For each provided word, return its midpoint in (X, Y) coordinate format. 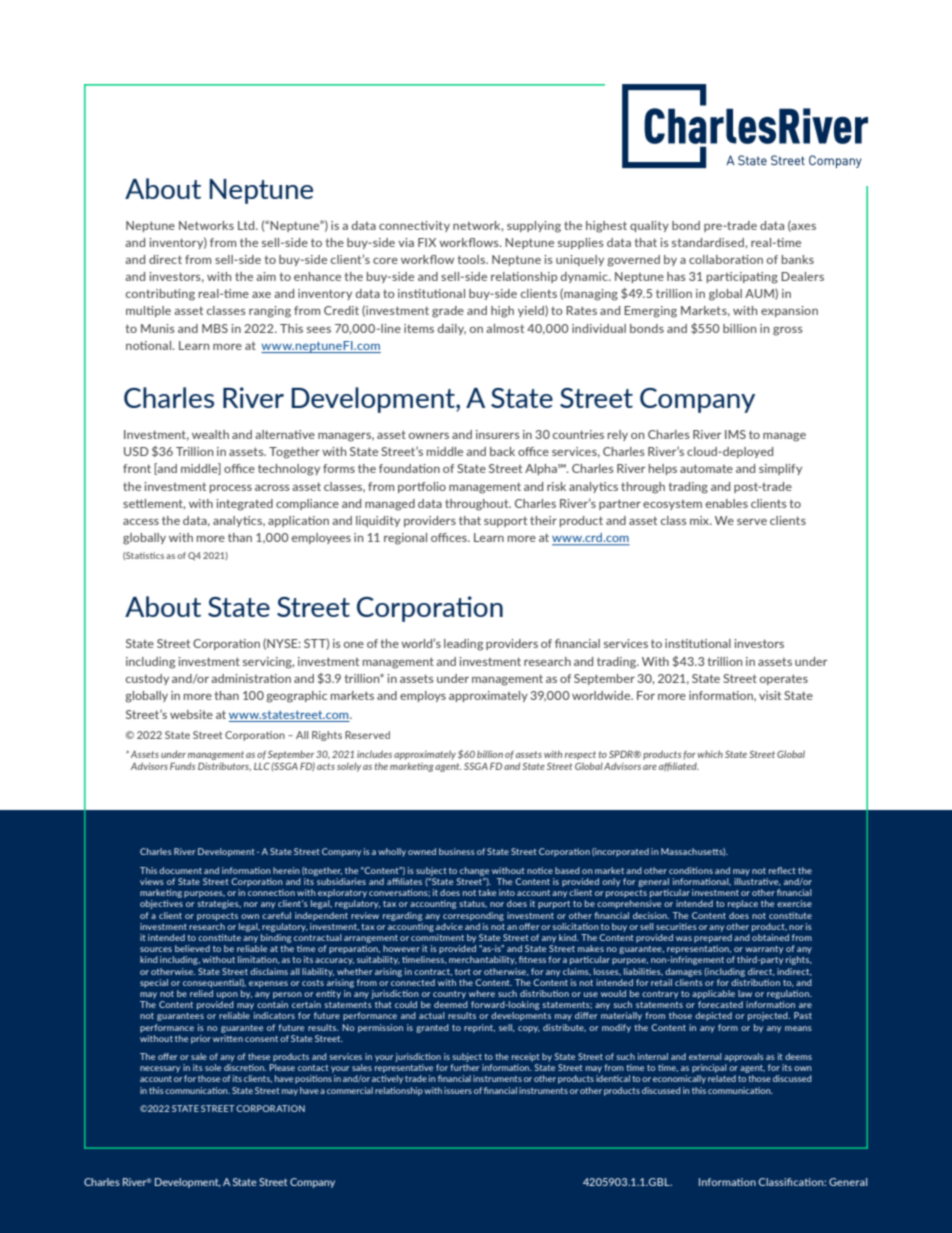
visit (770, 695)
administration (251, 678)
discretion (245, 1067)
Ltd (247, 225)
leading (463, 645)
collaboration (726, 259)
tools (472, 259)
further (464, 1067)
